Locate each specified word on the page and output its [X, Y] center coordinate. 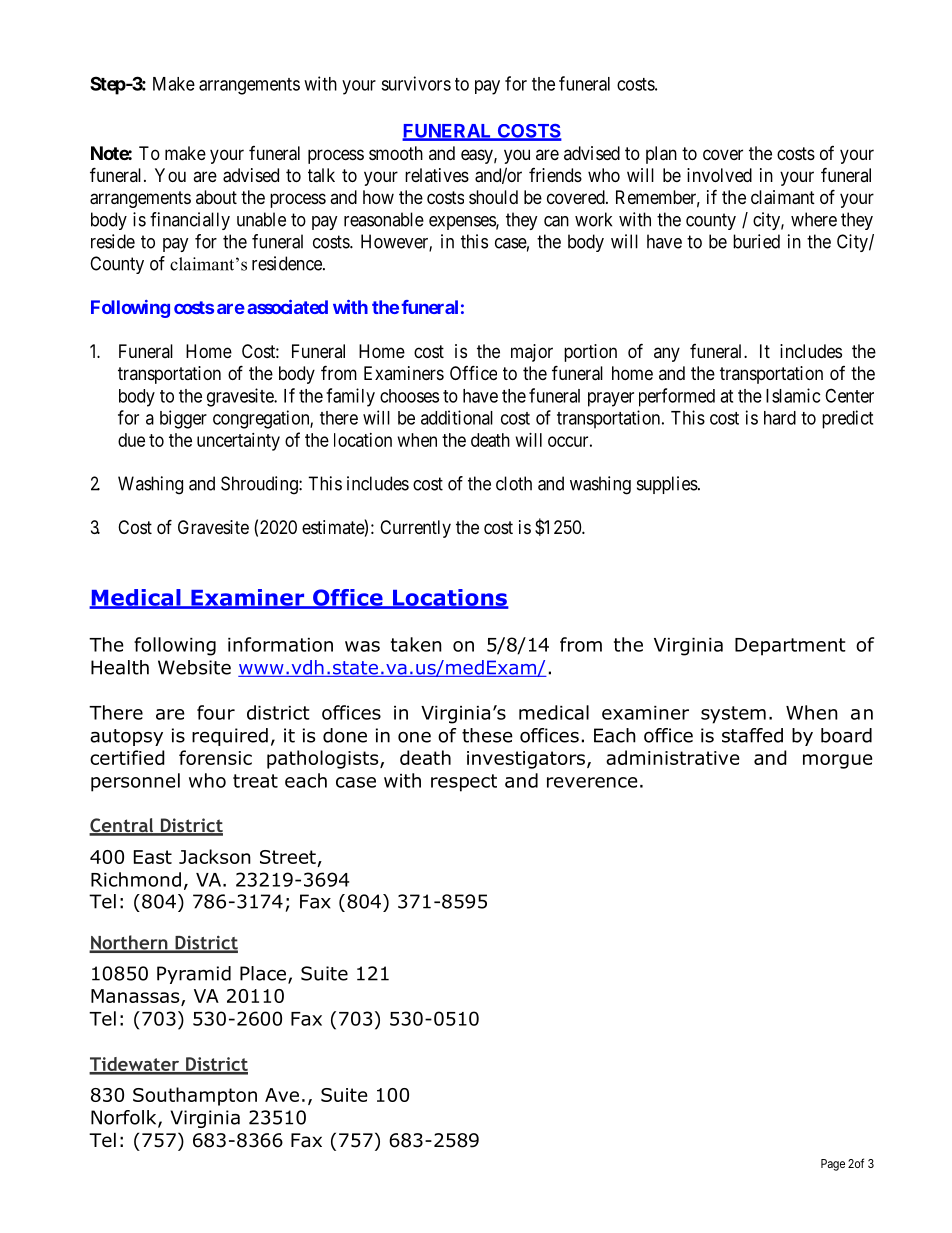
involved [719, 175]
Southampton [195, 1096]
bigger [183, 419]
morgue [837, 761]
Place [263, 973]
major [532, 353]
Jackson [215, 856]
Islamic [793, 395]
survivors [416, 83]
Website [194, 667]
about [216, 197]
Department [790, 647]
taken [416, 644]
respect [464, 783]
